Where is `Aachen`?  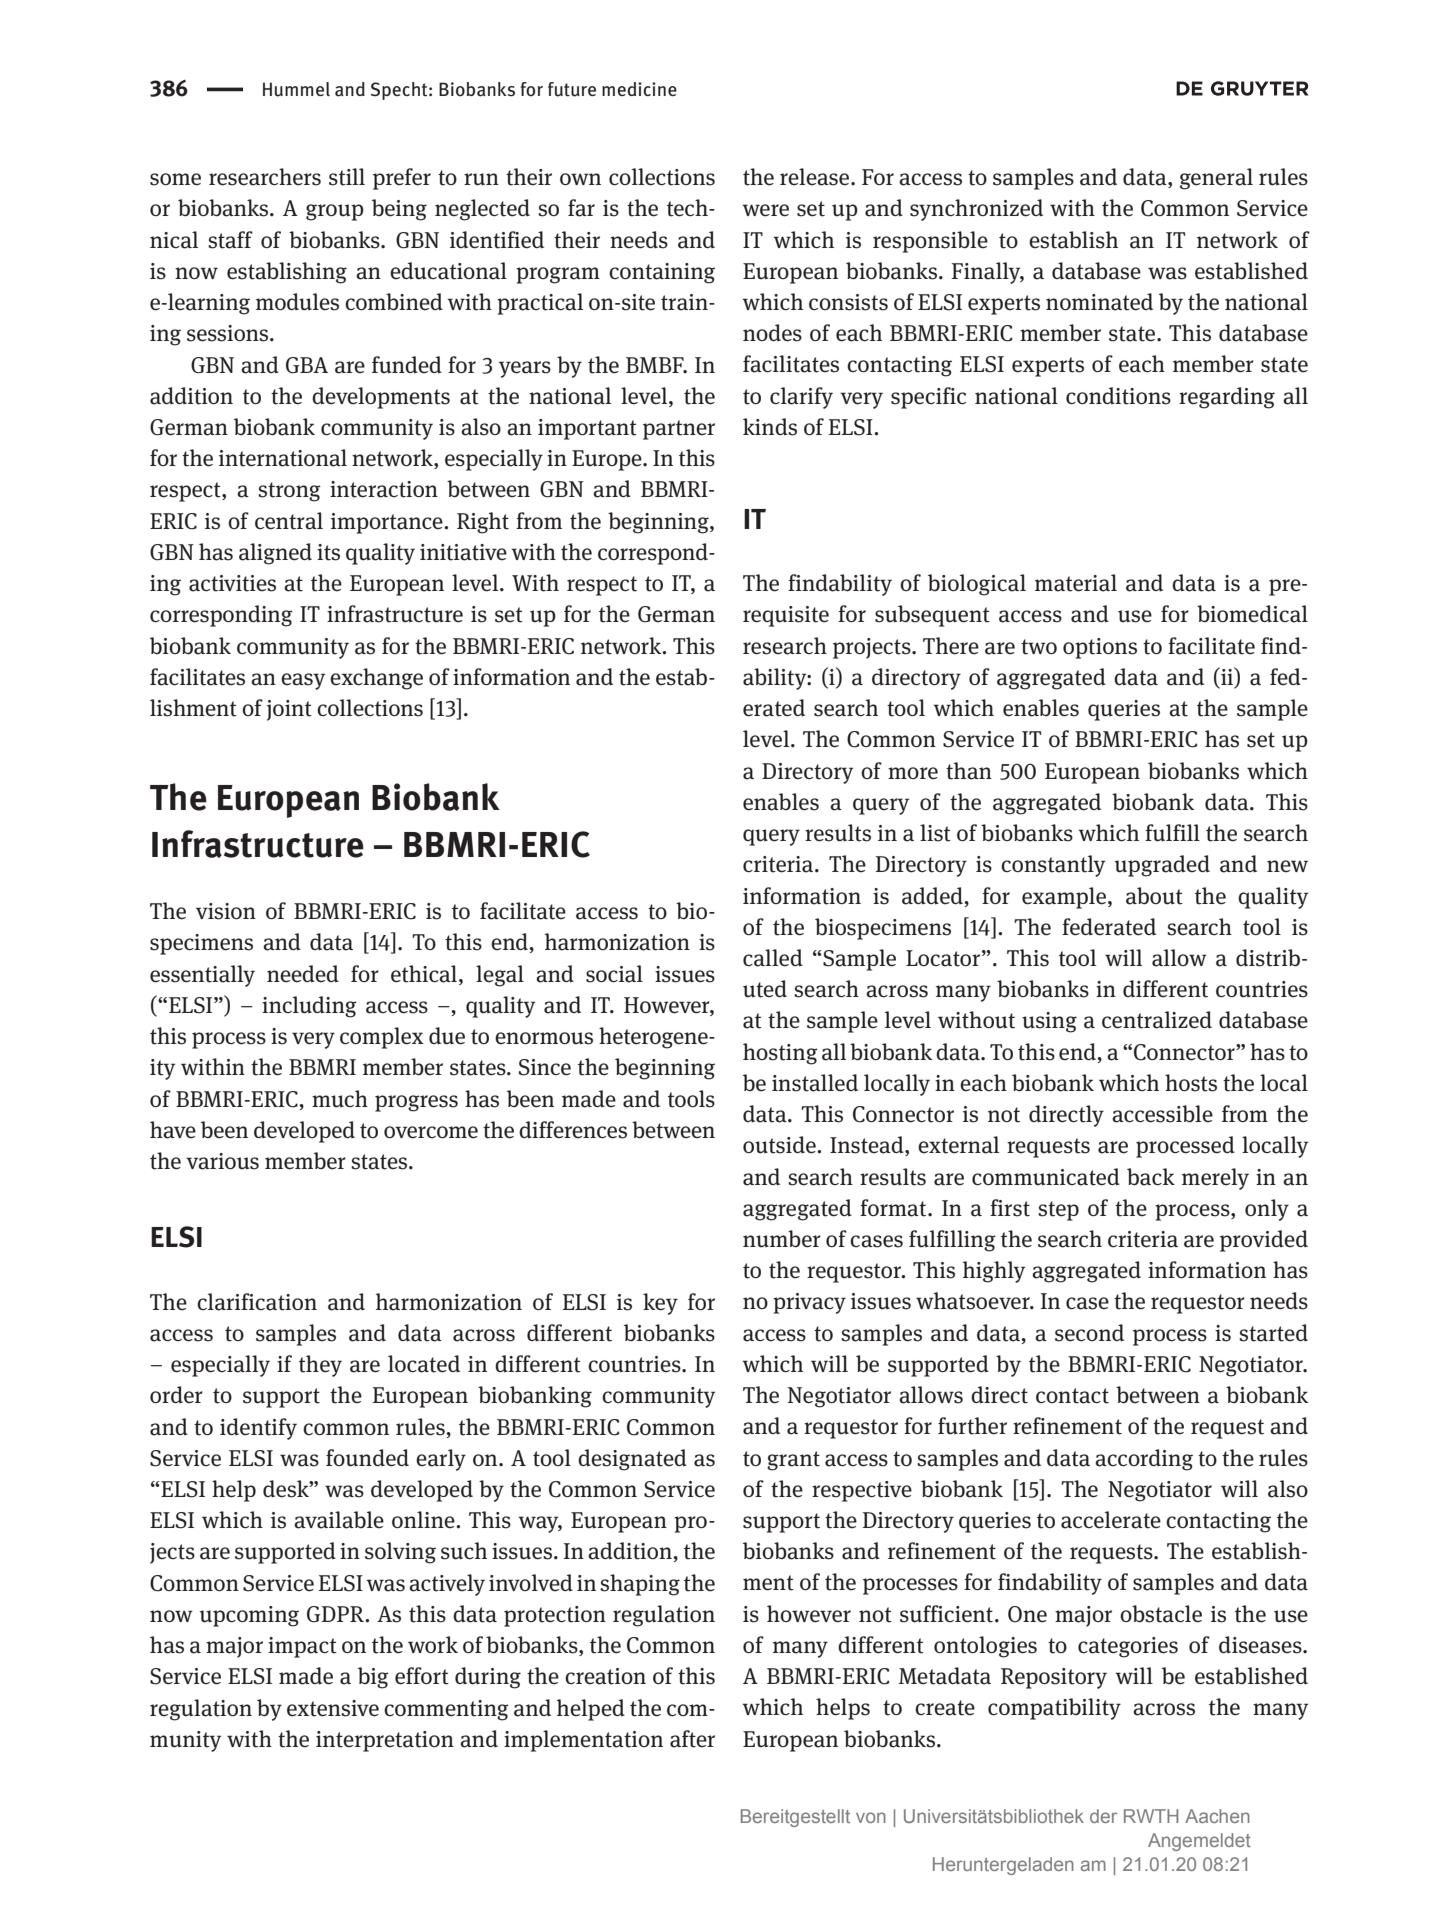 Aachen is located at coordinates (1217, 1816).
